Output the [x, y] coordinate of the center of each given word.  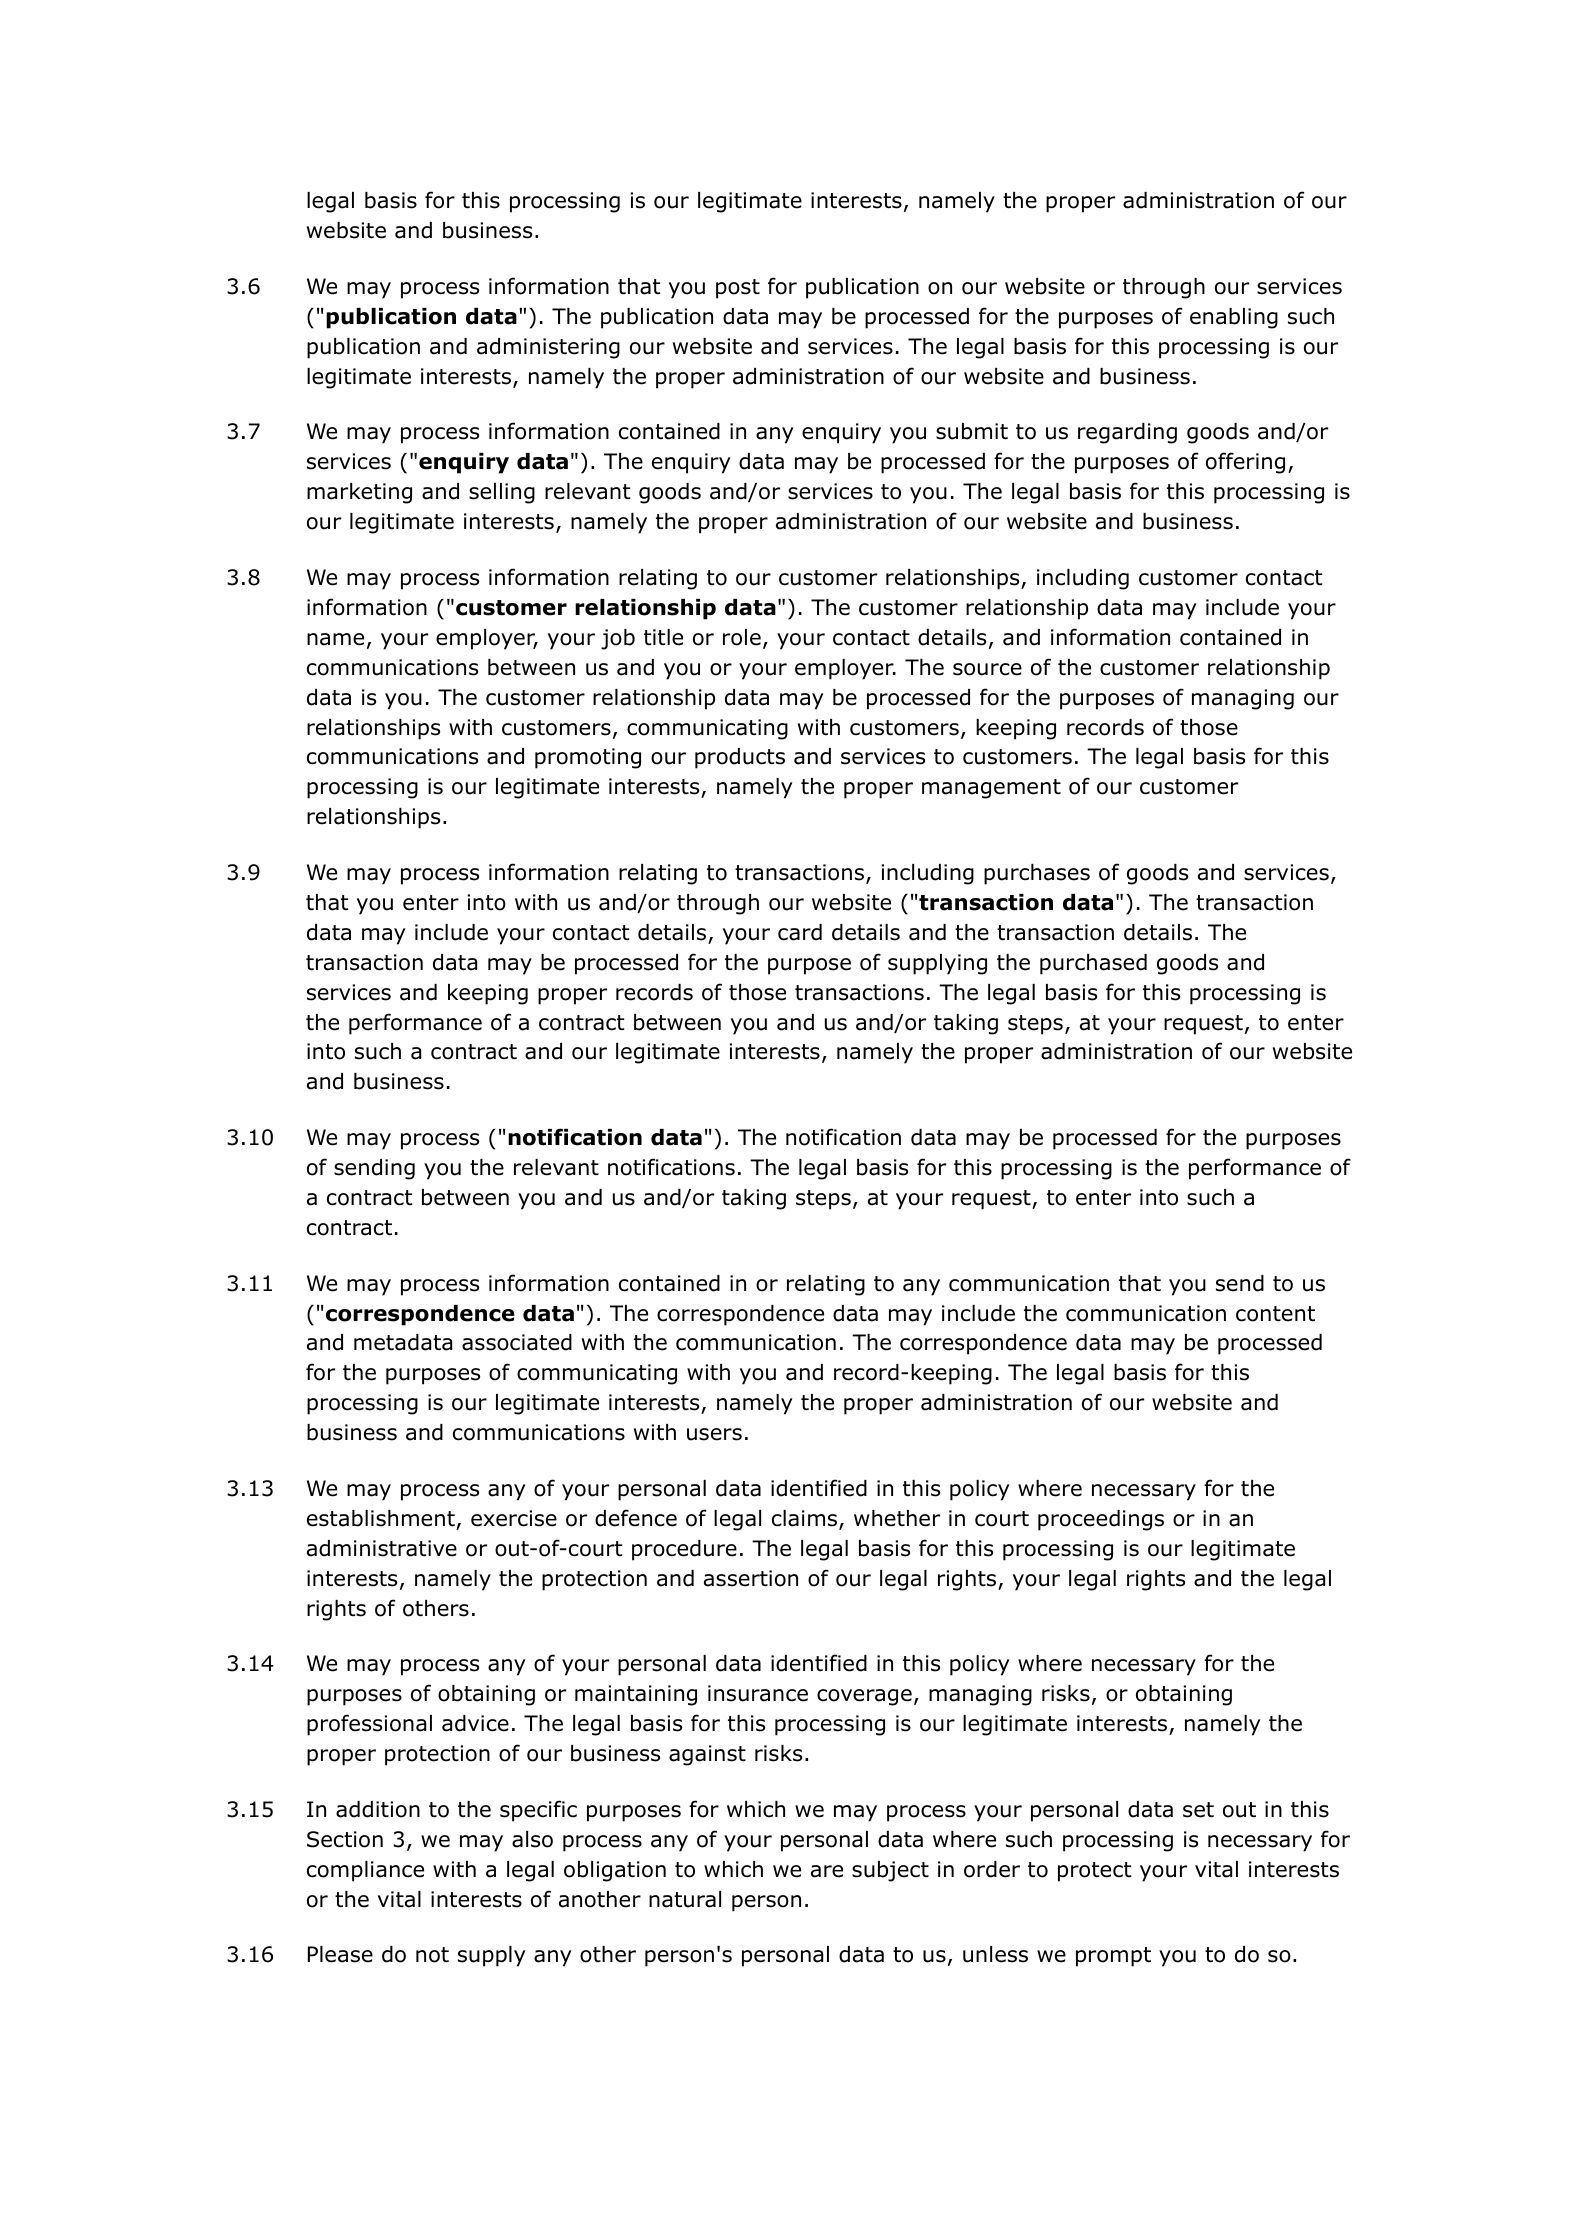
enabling [1234, 318]
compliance [365, 1871]
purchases [1037, 874]
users [714, 1434]
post [738, 289]
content [1275, 1314]
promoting [588, 758]
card [800, 932]
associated [517, 1342]
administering [548, 348]
